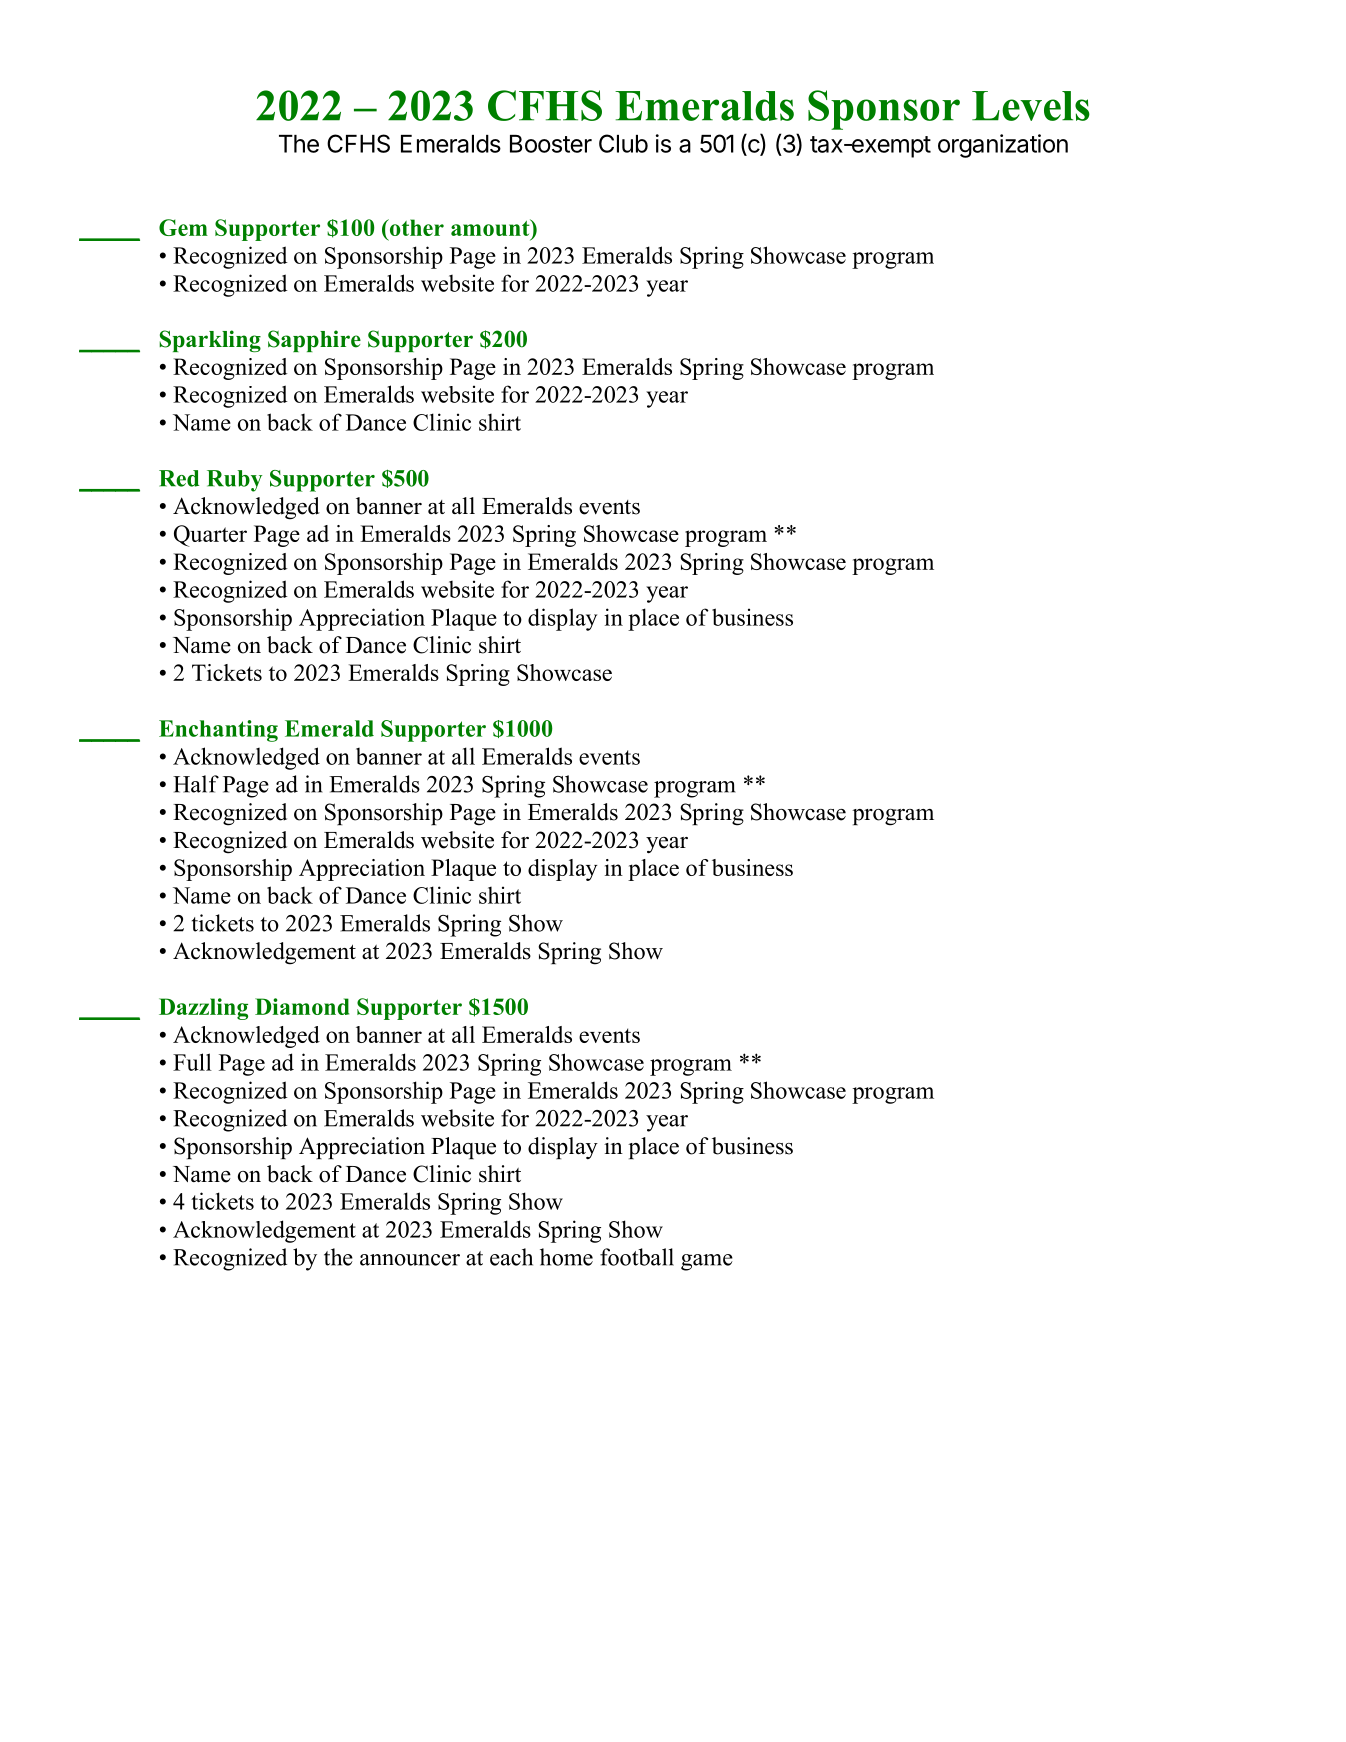 Image resolution: width=1346 pixels, height=1742 pixels. Describe the element at coordinates (218, 731) in the document. I see `Enchanting` at that location.
